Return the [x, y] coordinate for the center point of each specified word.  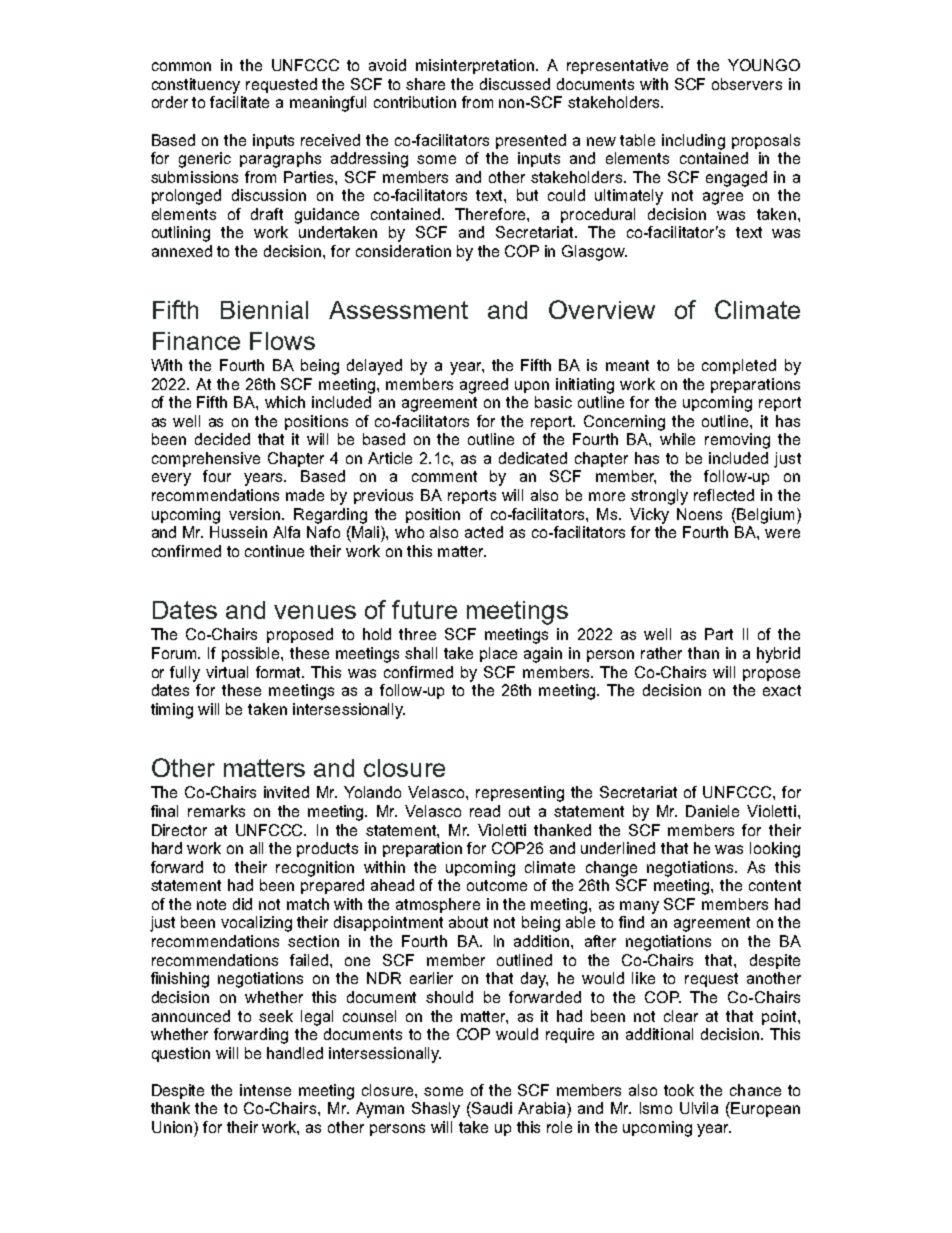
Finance [196, 341]
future [424, 609]
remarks [216, 811]
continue [274, 551]
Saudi [491, 1108]
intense [265, 1090]
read [485, 811]
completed [739, 366]
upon [532, 387]
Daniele [712, 811]
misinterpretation [476, 66]
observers [747, 84]
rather [661, 653]
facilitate [239, 102]
